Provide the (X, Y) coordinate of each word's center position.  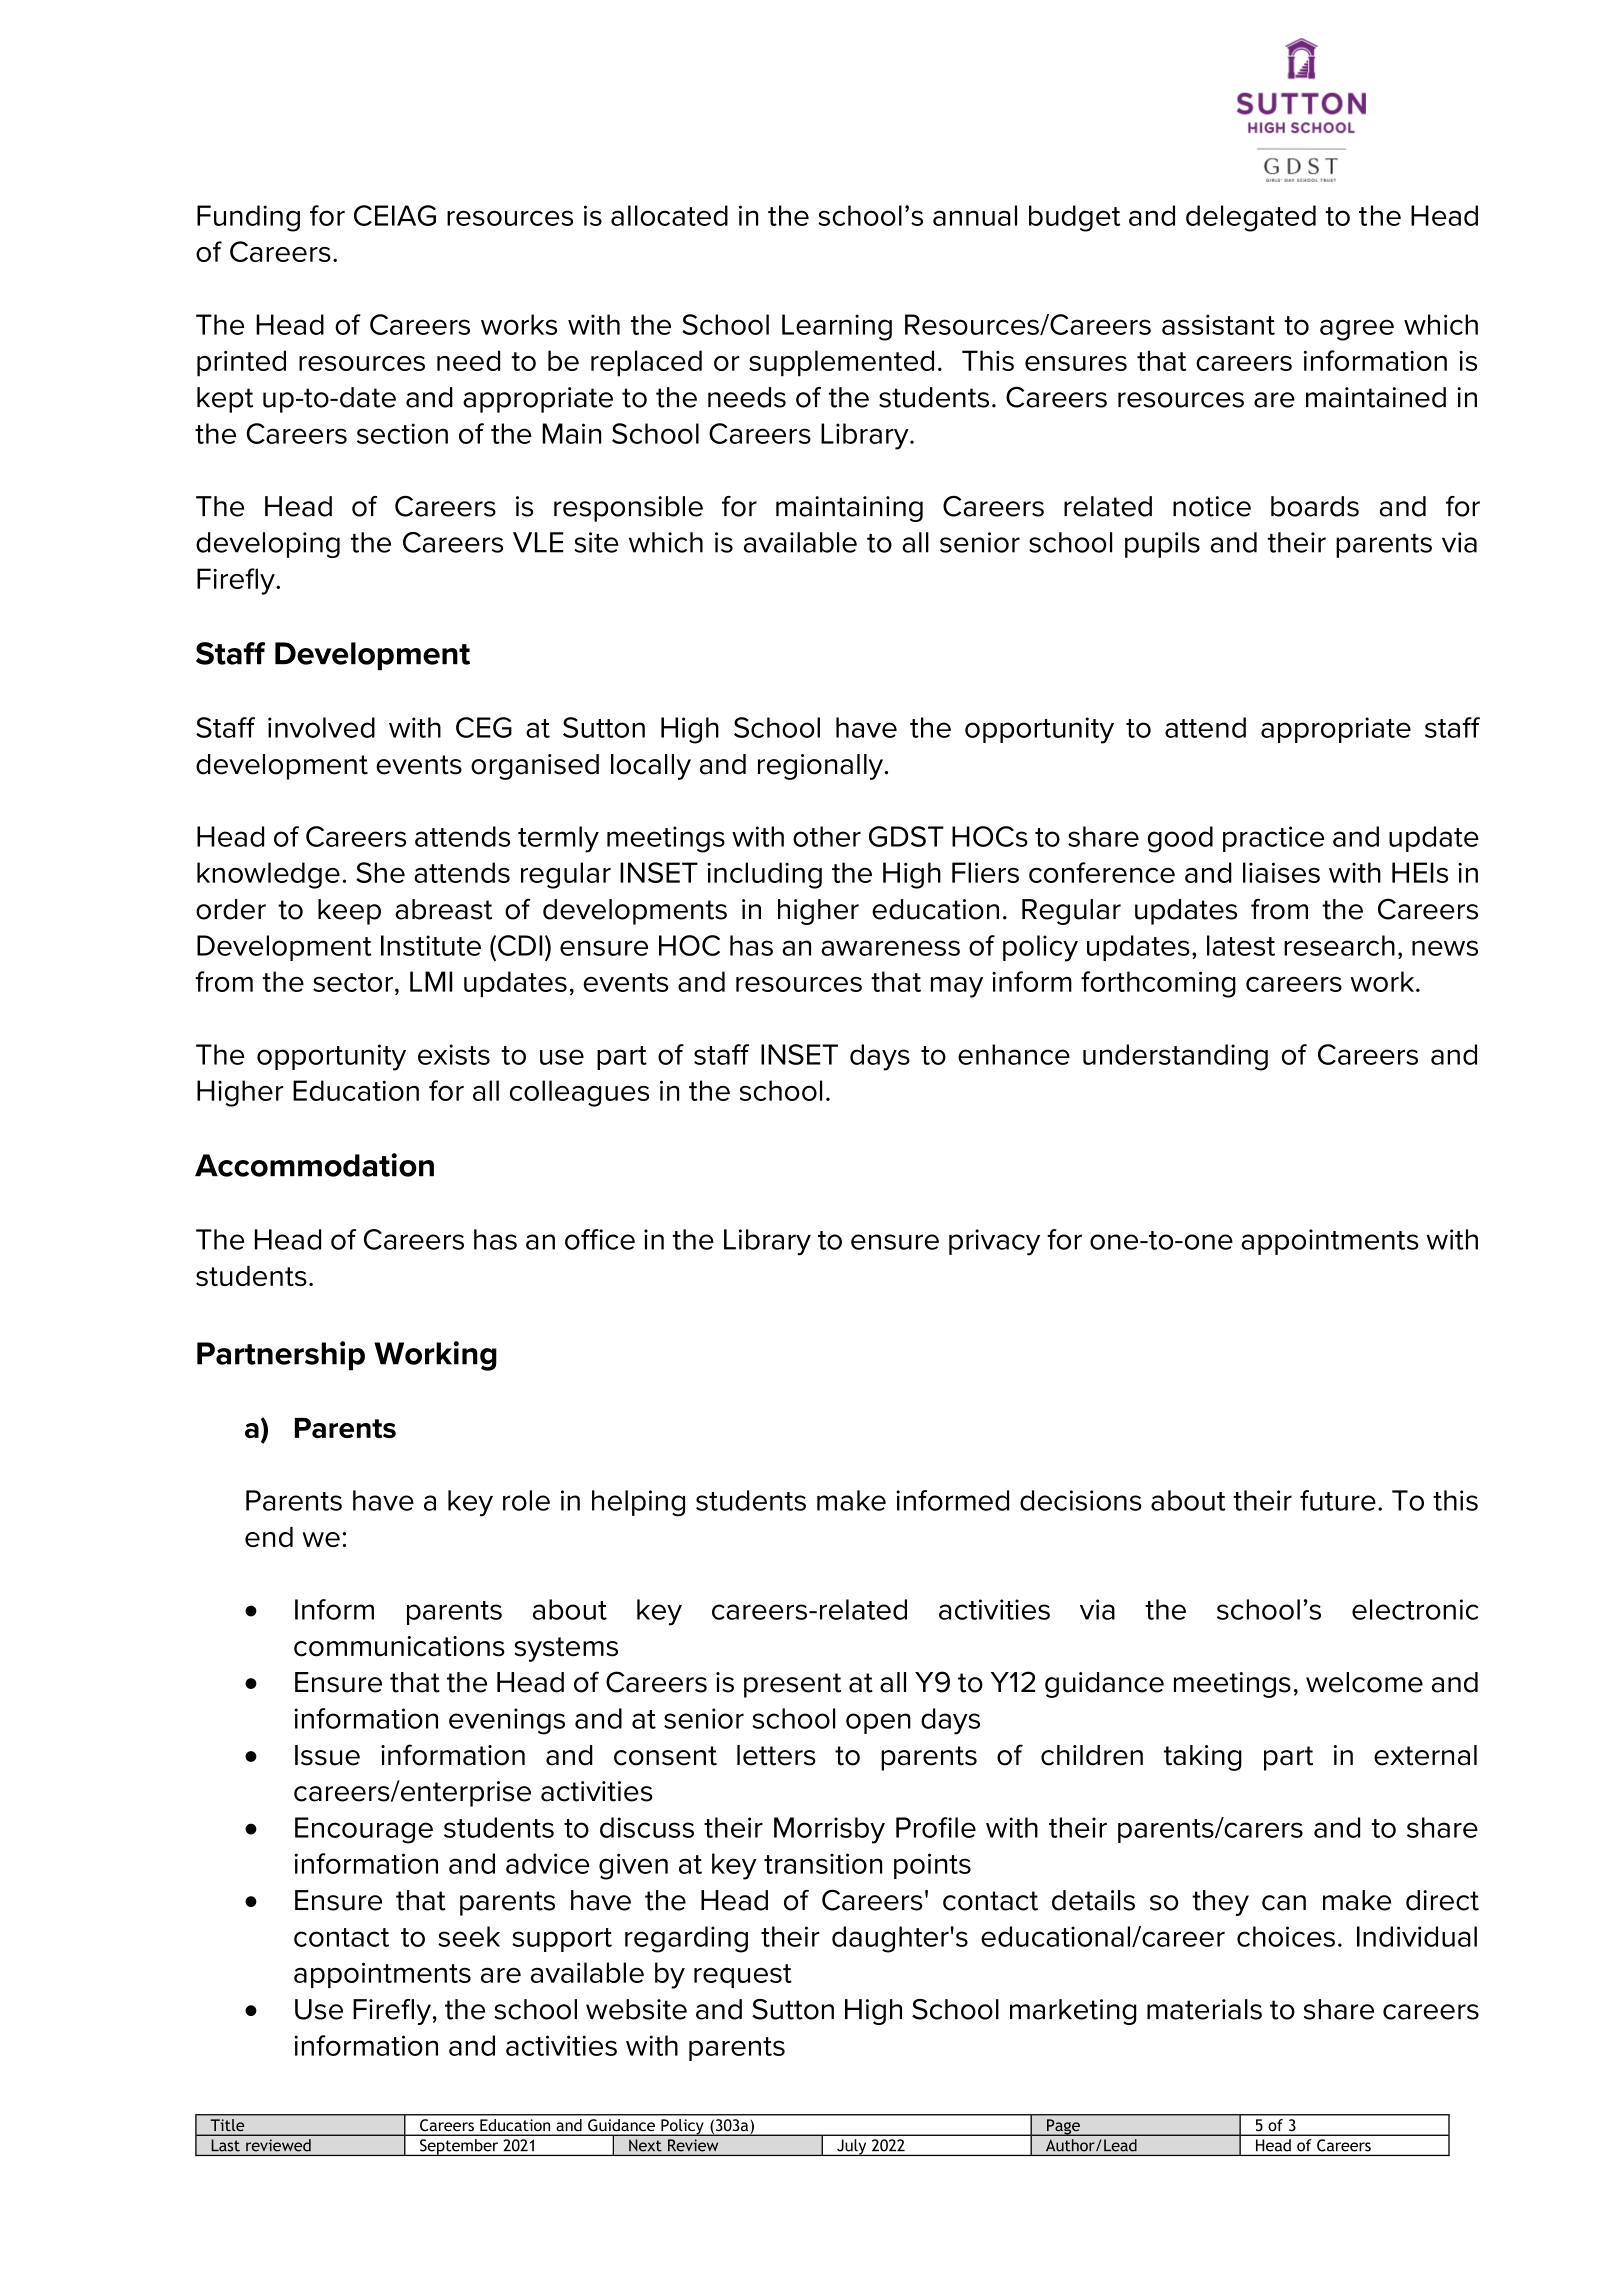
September (459, 2147)
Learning (837, 327)
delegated (1251, 218)
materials (1204, 2009)
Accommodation (314, 1165)
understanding (1175, 1057)
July (852, 2147)
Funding (248, 218)
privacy (994, 1242)
